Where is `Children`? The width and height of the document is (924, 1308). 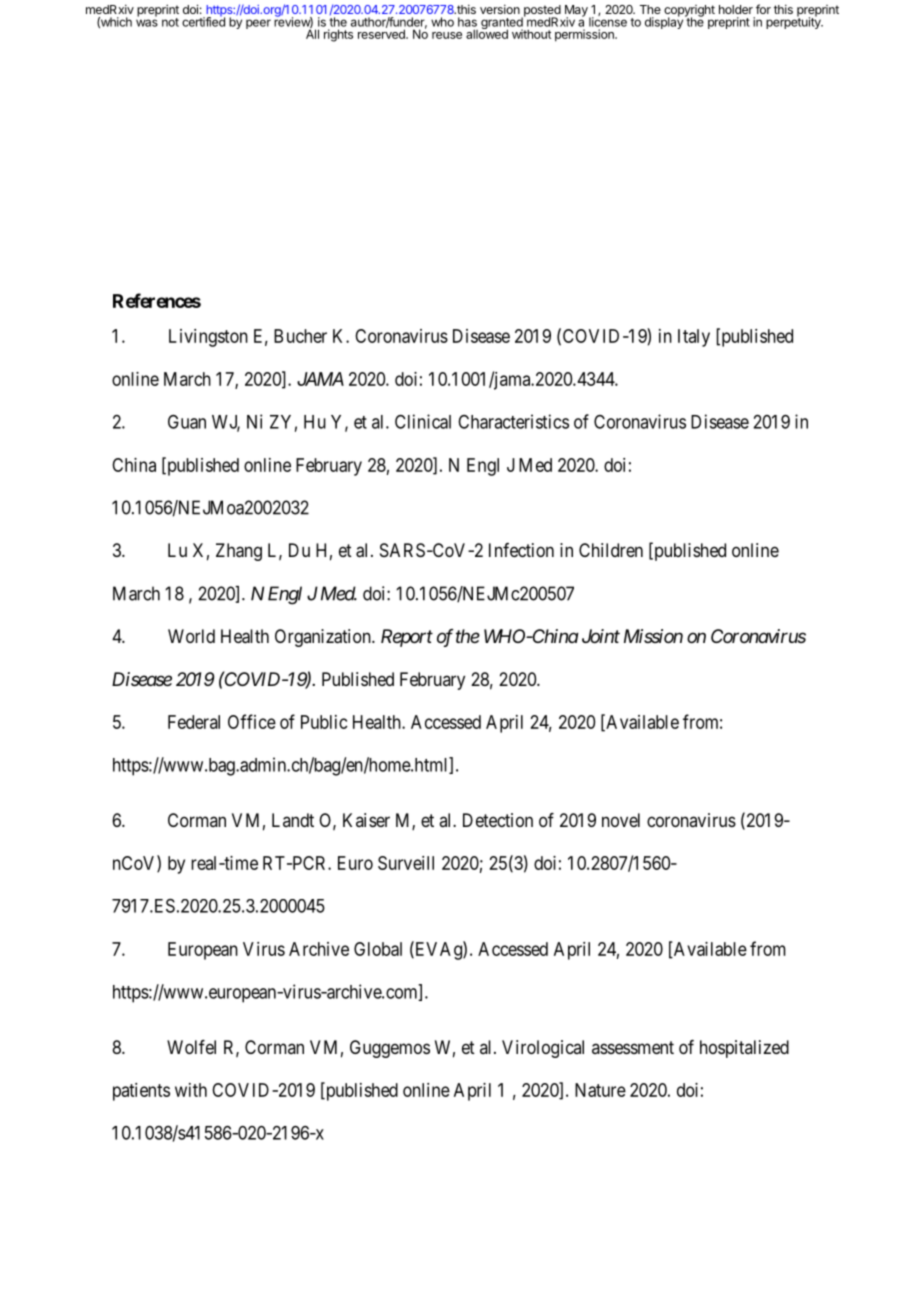 Children is located at coordinates (611, 550).
